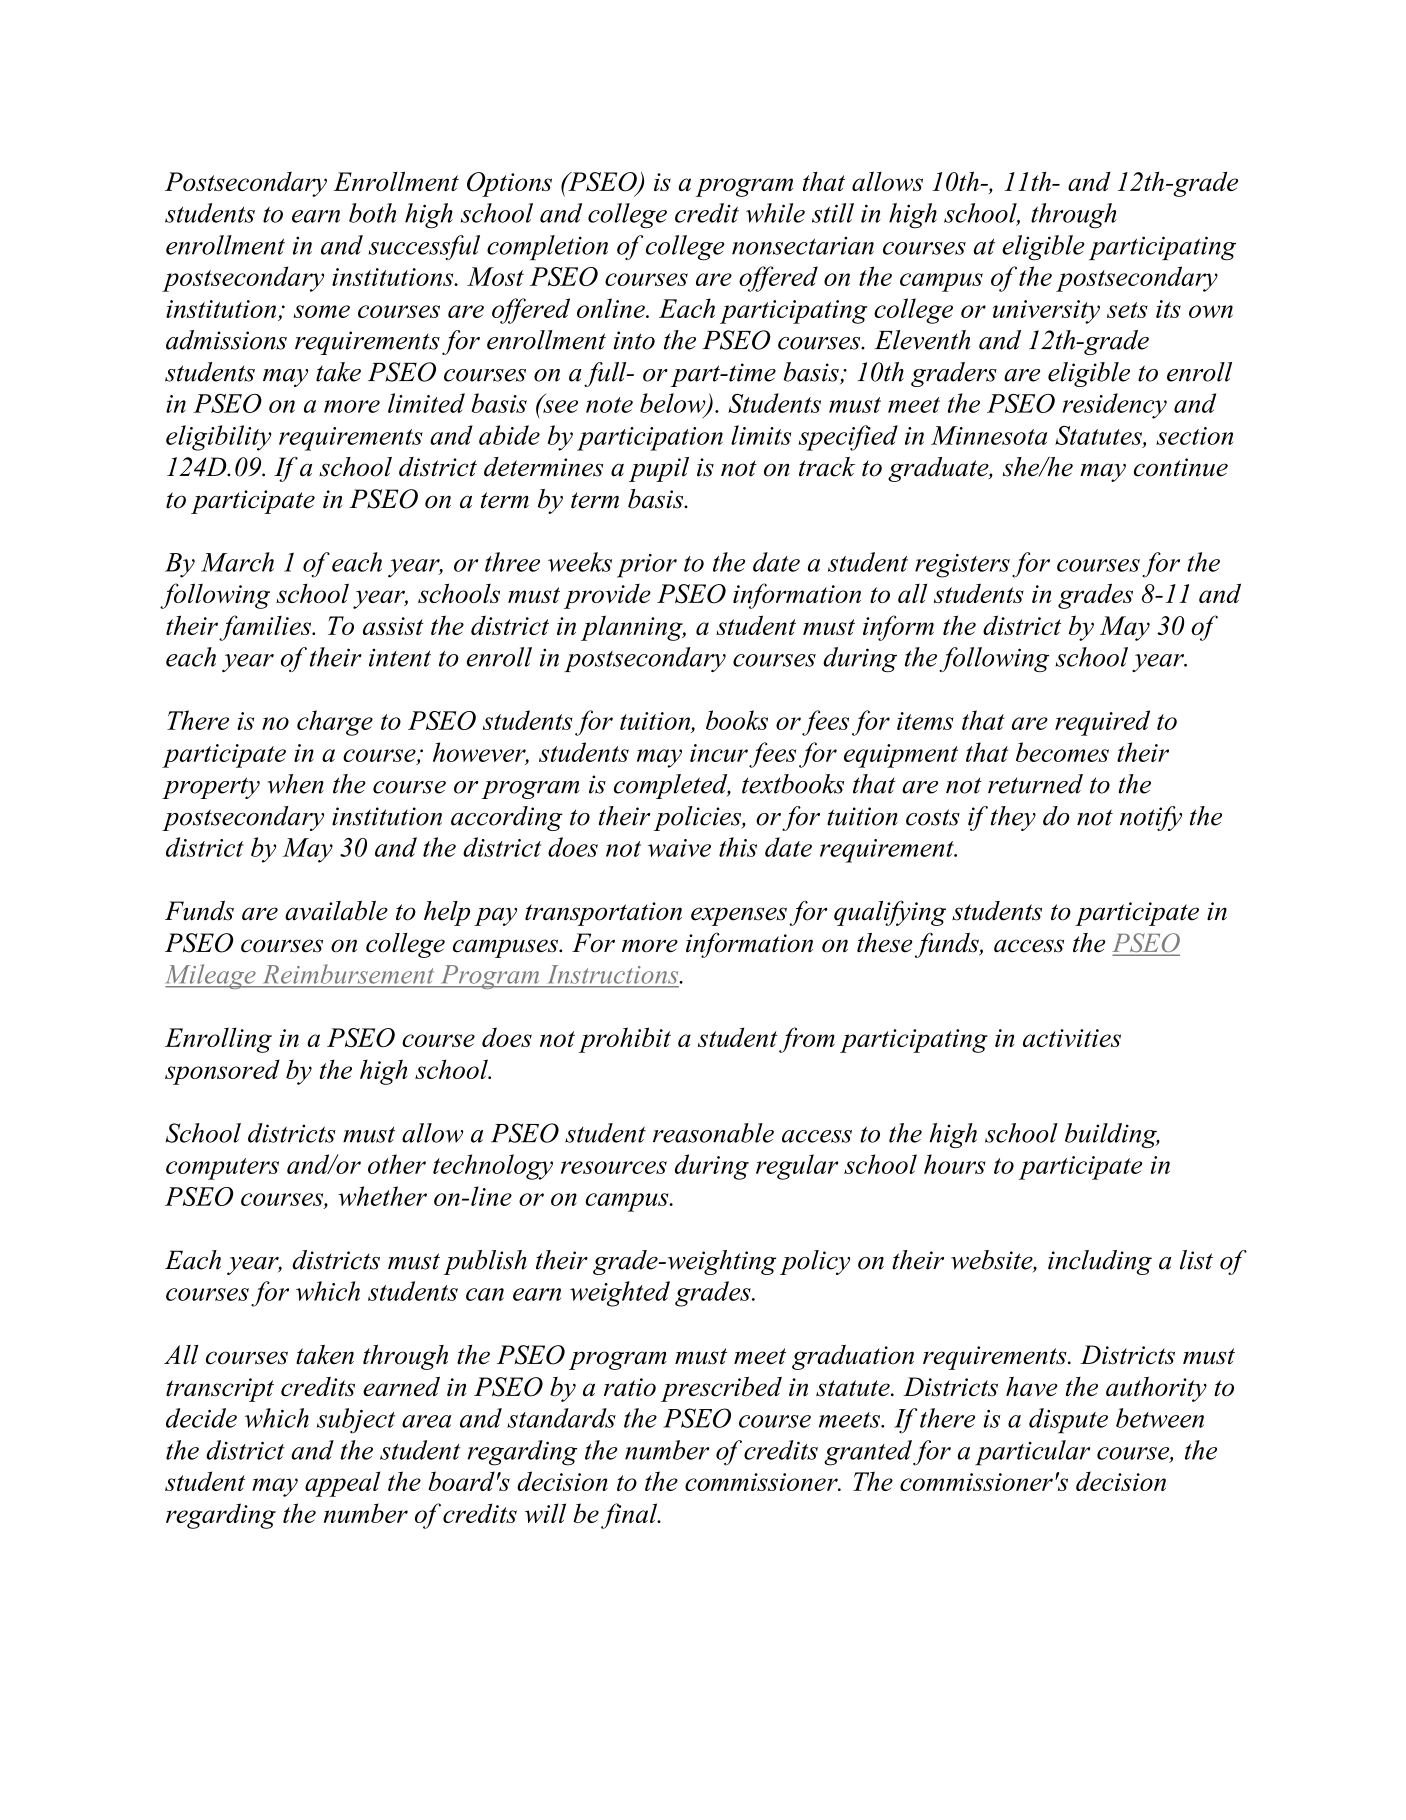 This screenshot has width=1406, height=1820. What do you see at coordinates (1072, 1038) in the screenshot?
I see `activities` at bounding box center [1072, 1038].
